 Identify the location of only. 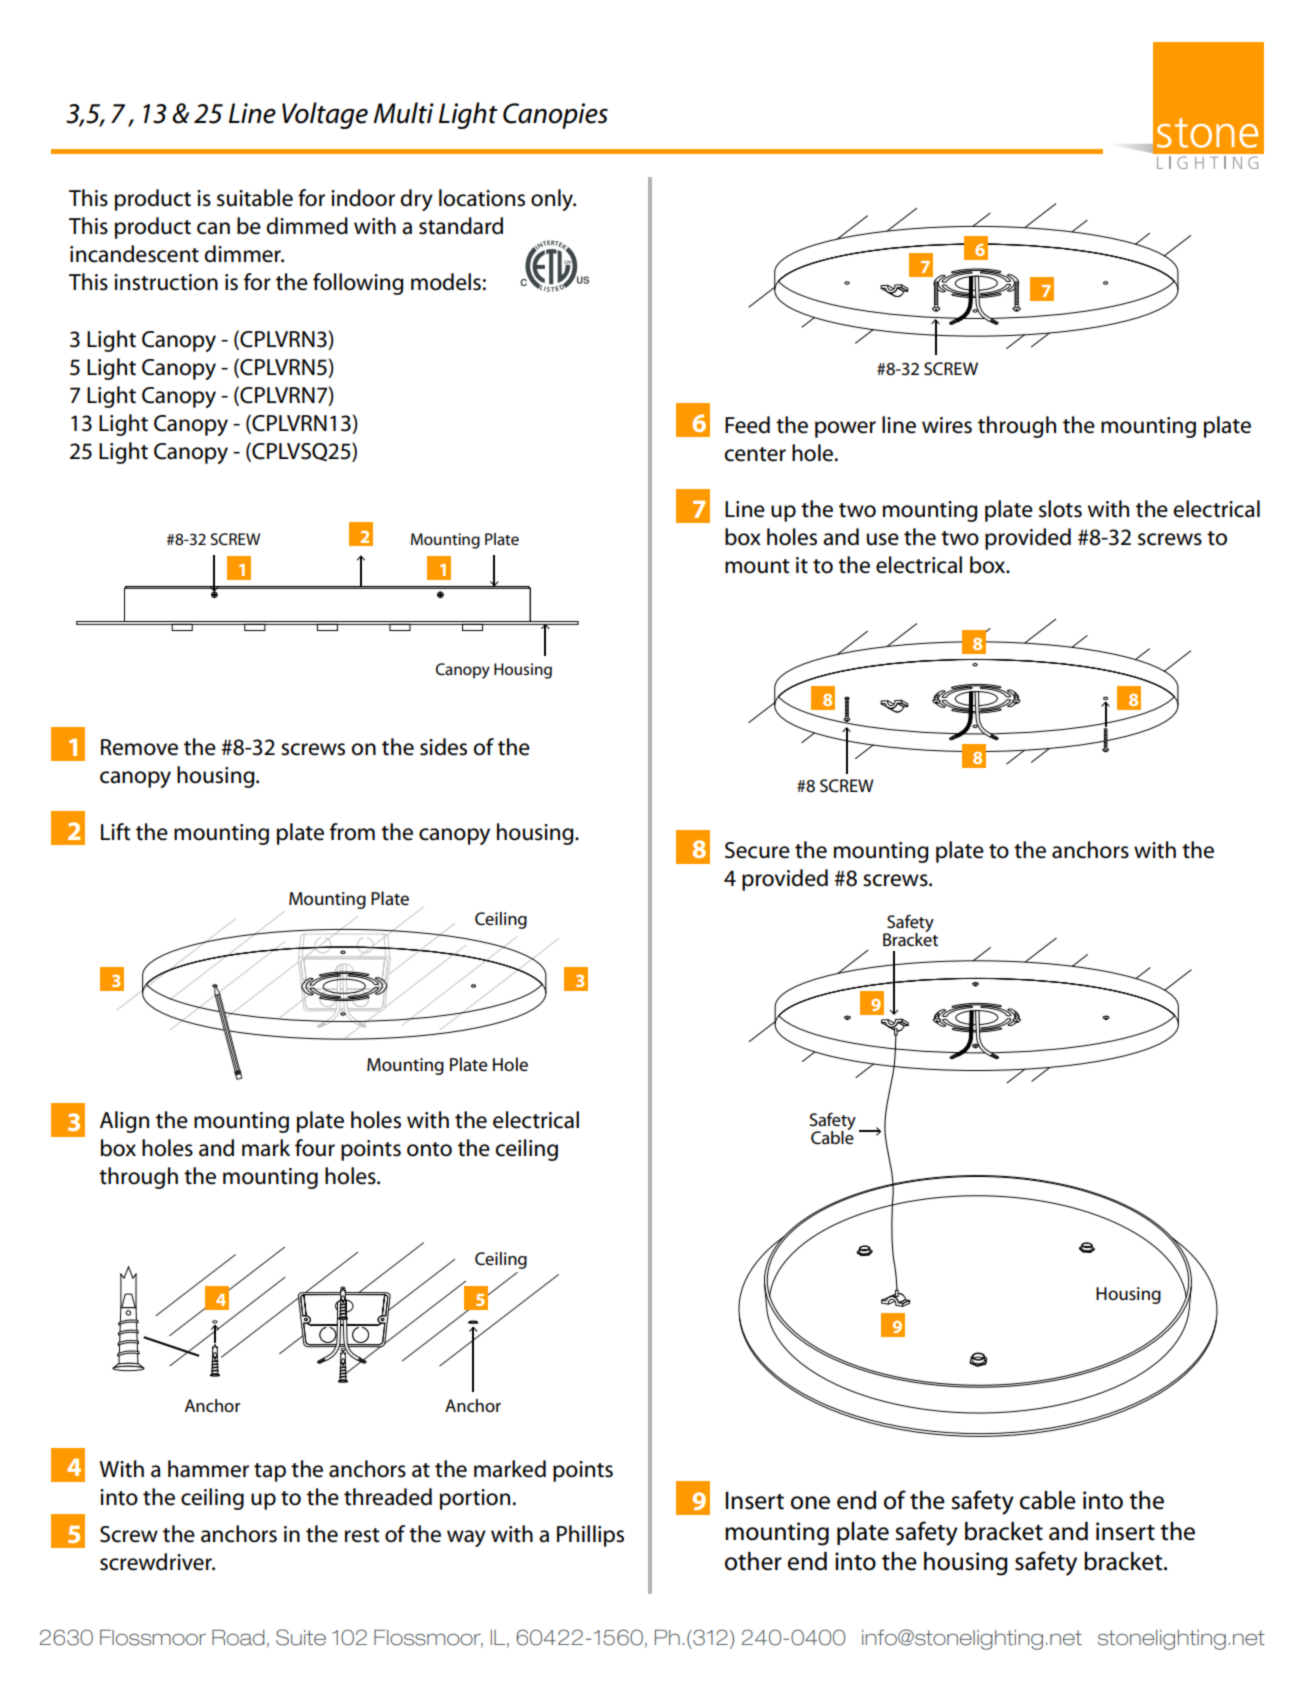
(553, 200).
